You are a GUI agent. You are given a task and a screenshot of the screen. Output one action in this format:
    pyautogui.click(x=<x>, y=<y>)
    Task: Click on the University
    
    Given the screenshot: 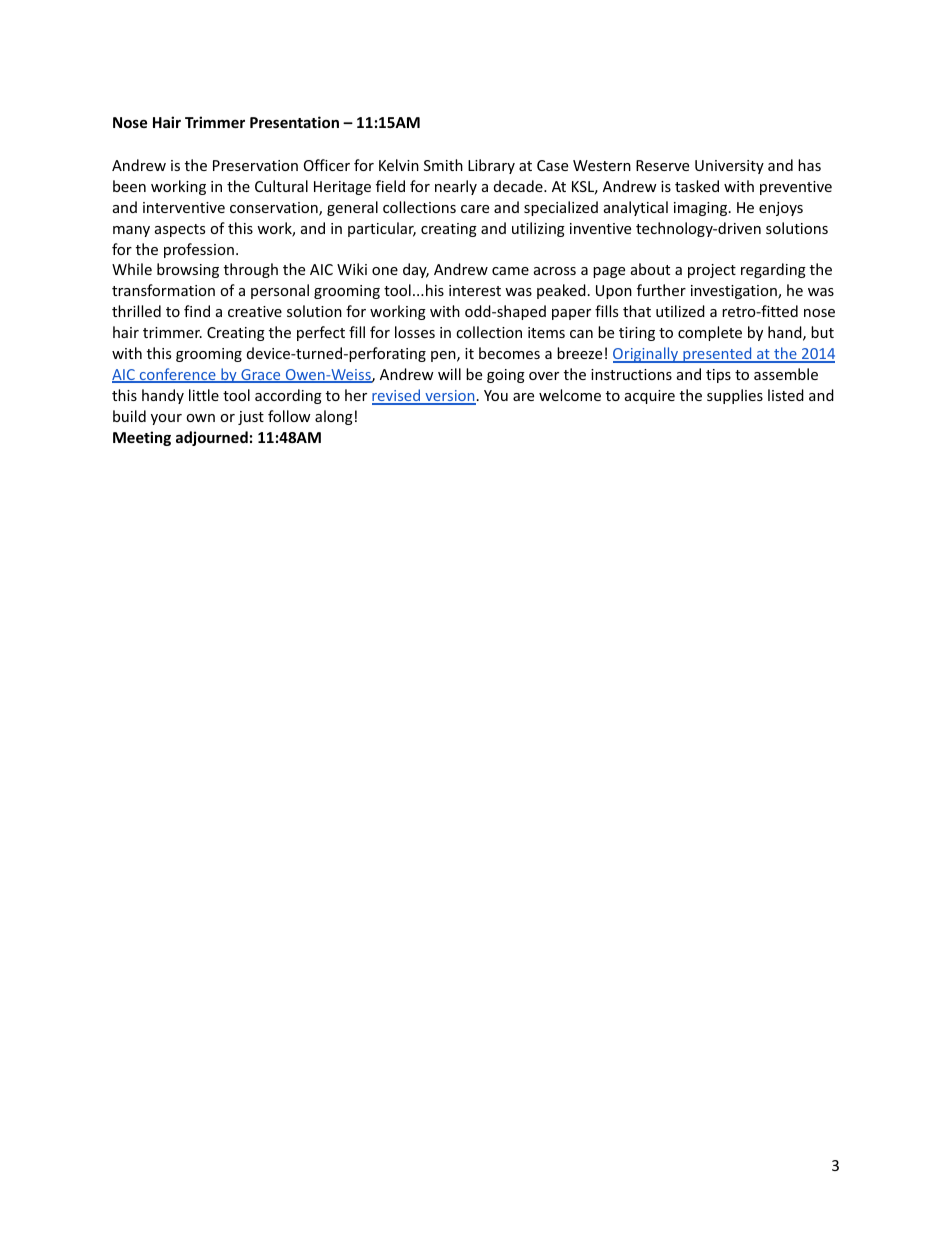 What is the action you would take?
    pyautogui.click(x=729, y=167)
